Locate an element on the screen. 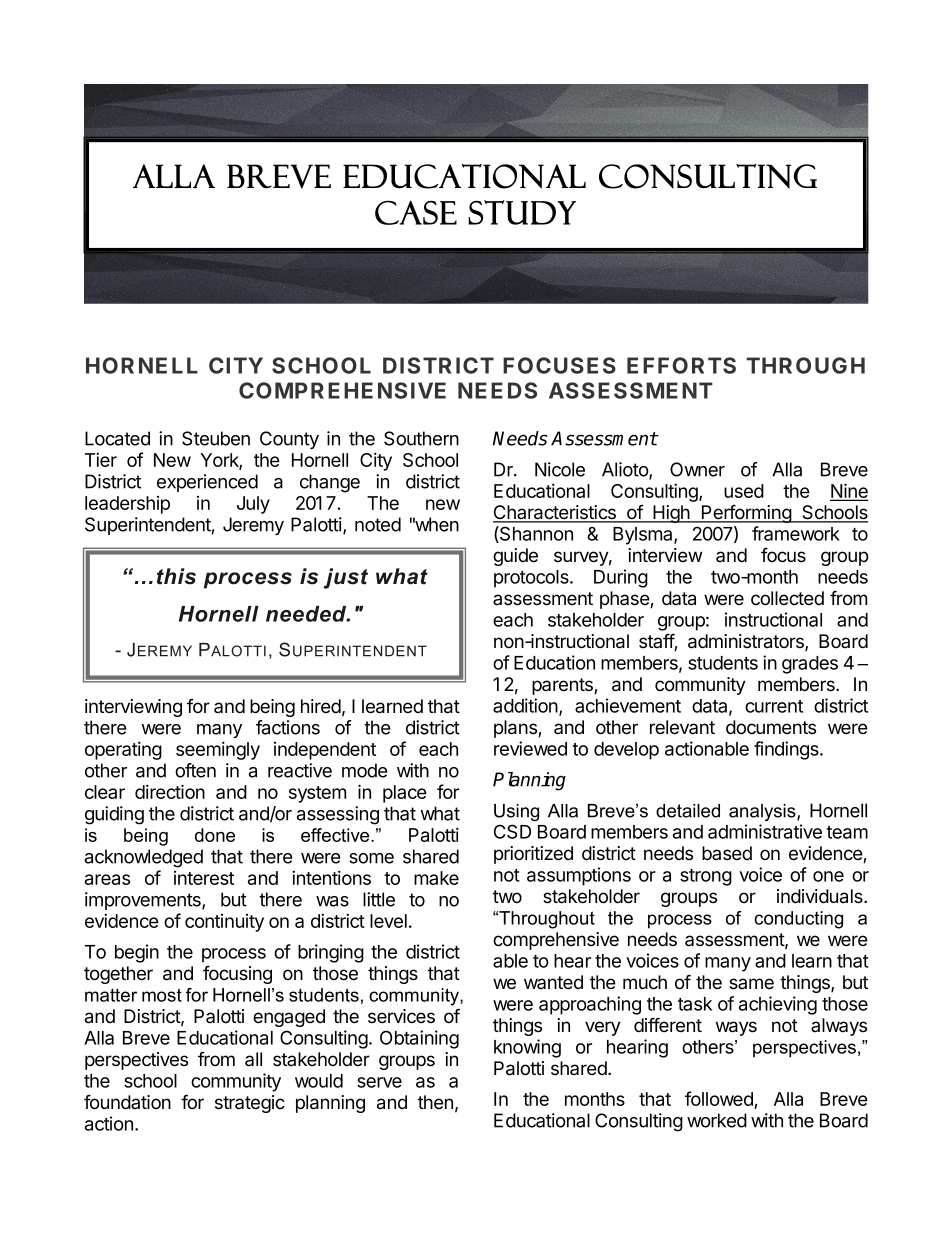  direction is located at coordinates (170, 791).
